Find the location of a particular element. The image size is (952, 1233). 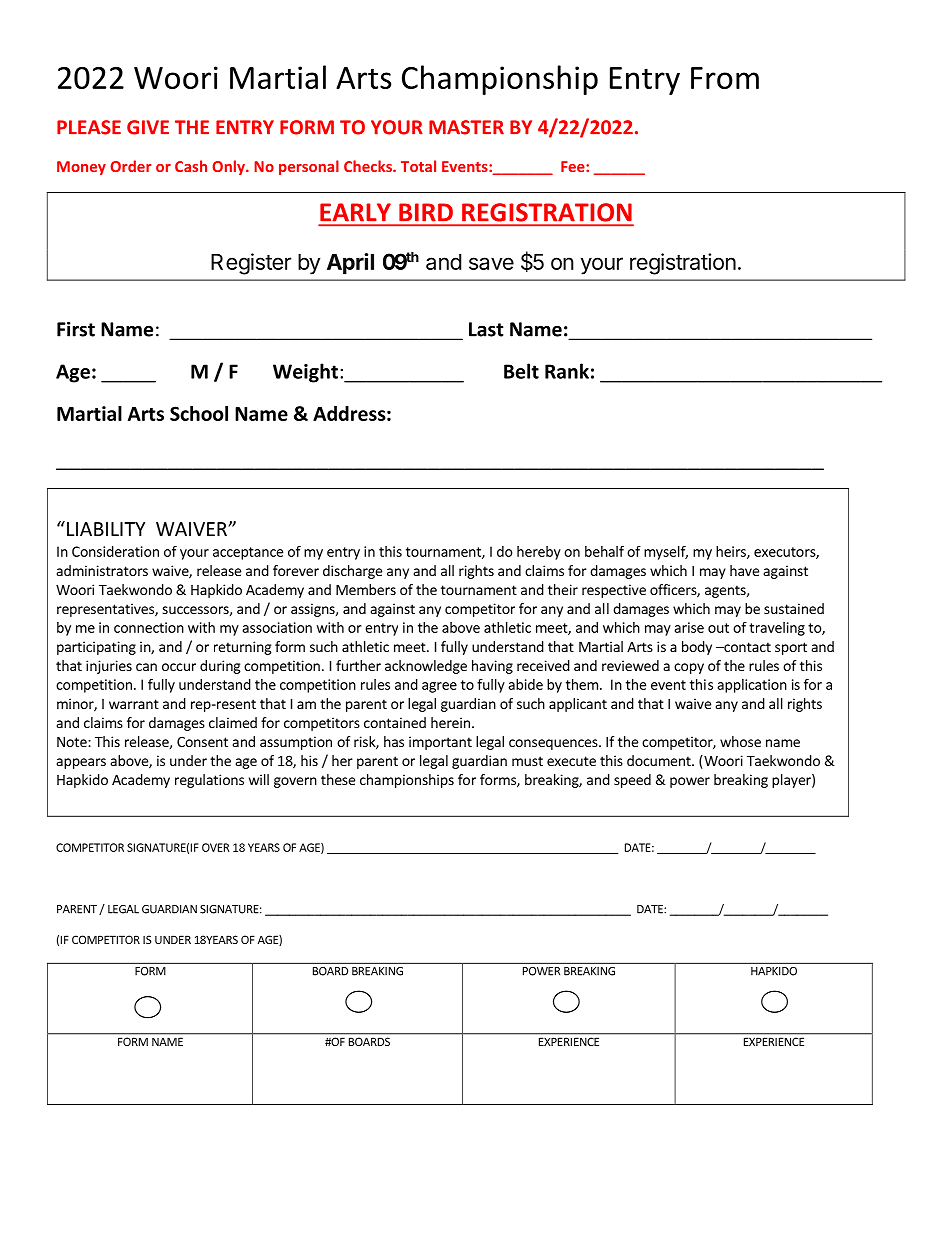

connection is located at coordinates (149, 627).
